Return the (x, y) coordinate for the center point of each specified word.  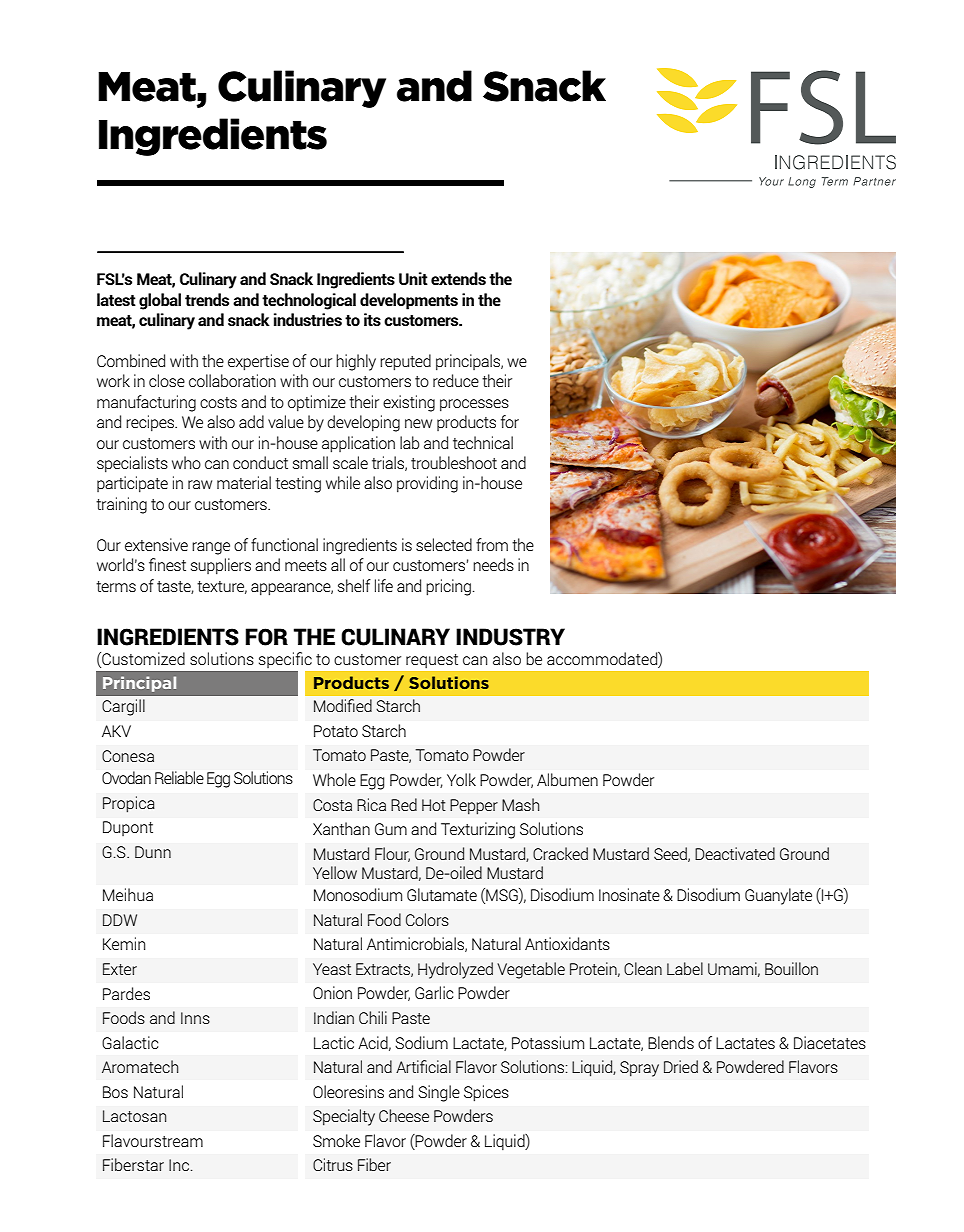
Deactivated (735, 853)
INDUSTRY (510, 637)
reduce (456, 380)
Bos (115, 1092)
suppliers (221, 566)
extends (458, 278)
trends (207, 299)
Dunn (153, 852)
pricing (448, 587)
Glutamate (442, 894)
